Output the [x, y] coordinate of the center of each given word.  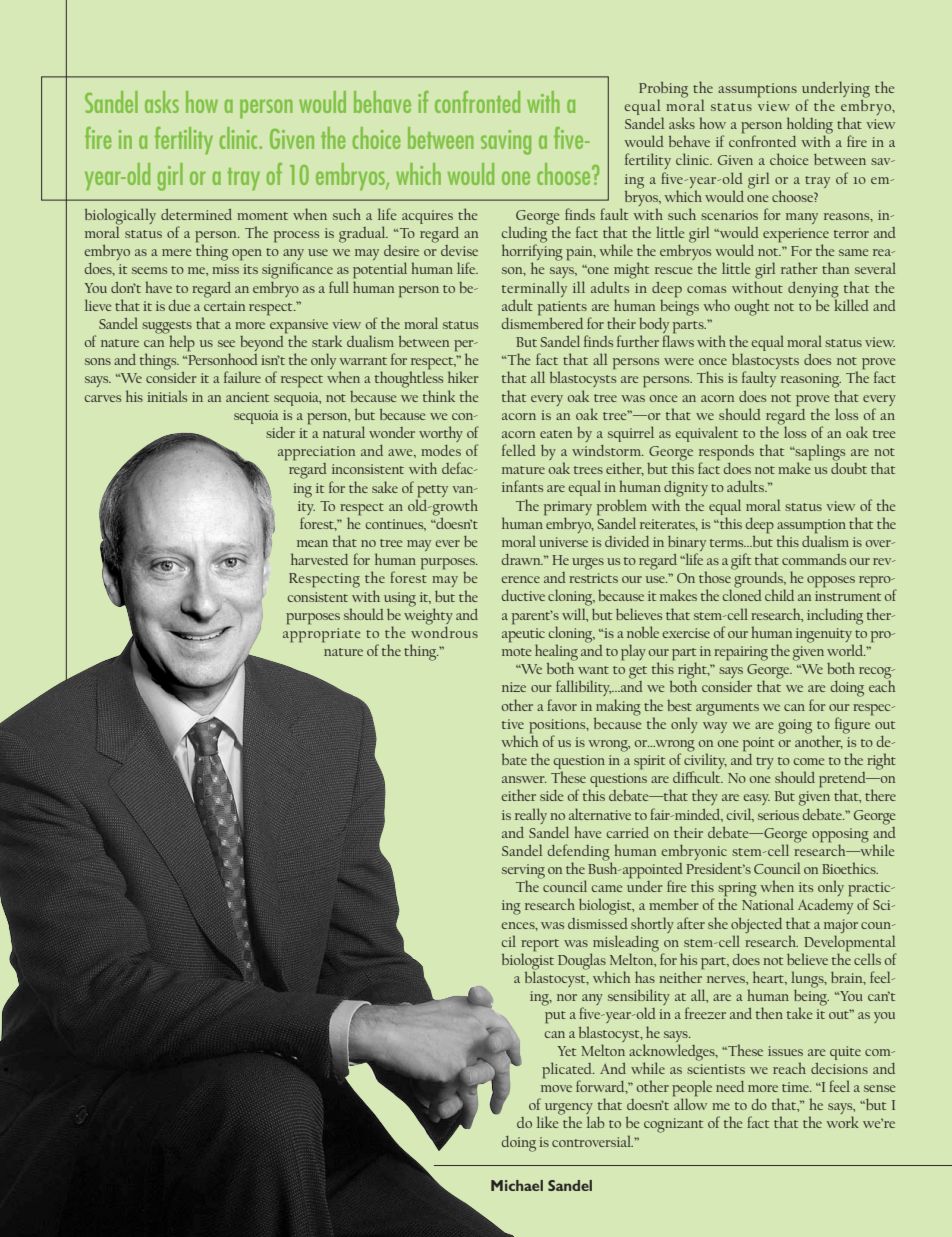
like [549, 1121]
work [842, 1122]
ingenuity [825, 636]
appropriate [321, 635]
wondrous [444, 631]
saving [506, 142]
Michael [517, 1185]
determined [196, 214]
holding [810, 126]
